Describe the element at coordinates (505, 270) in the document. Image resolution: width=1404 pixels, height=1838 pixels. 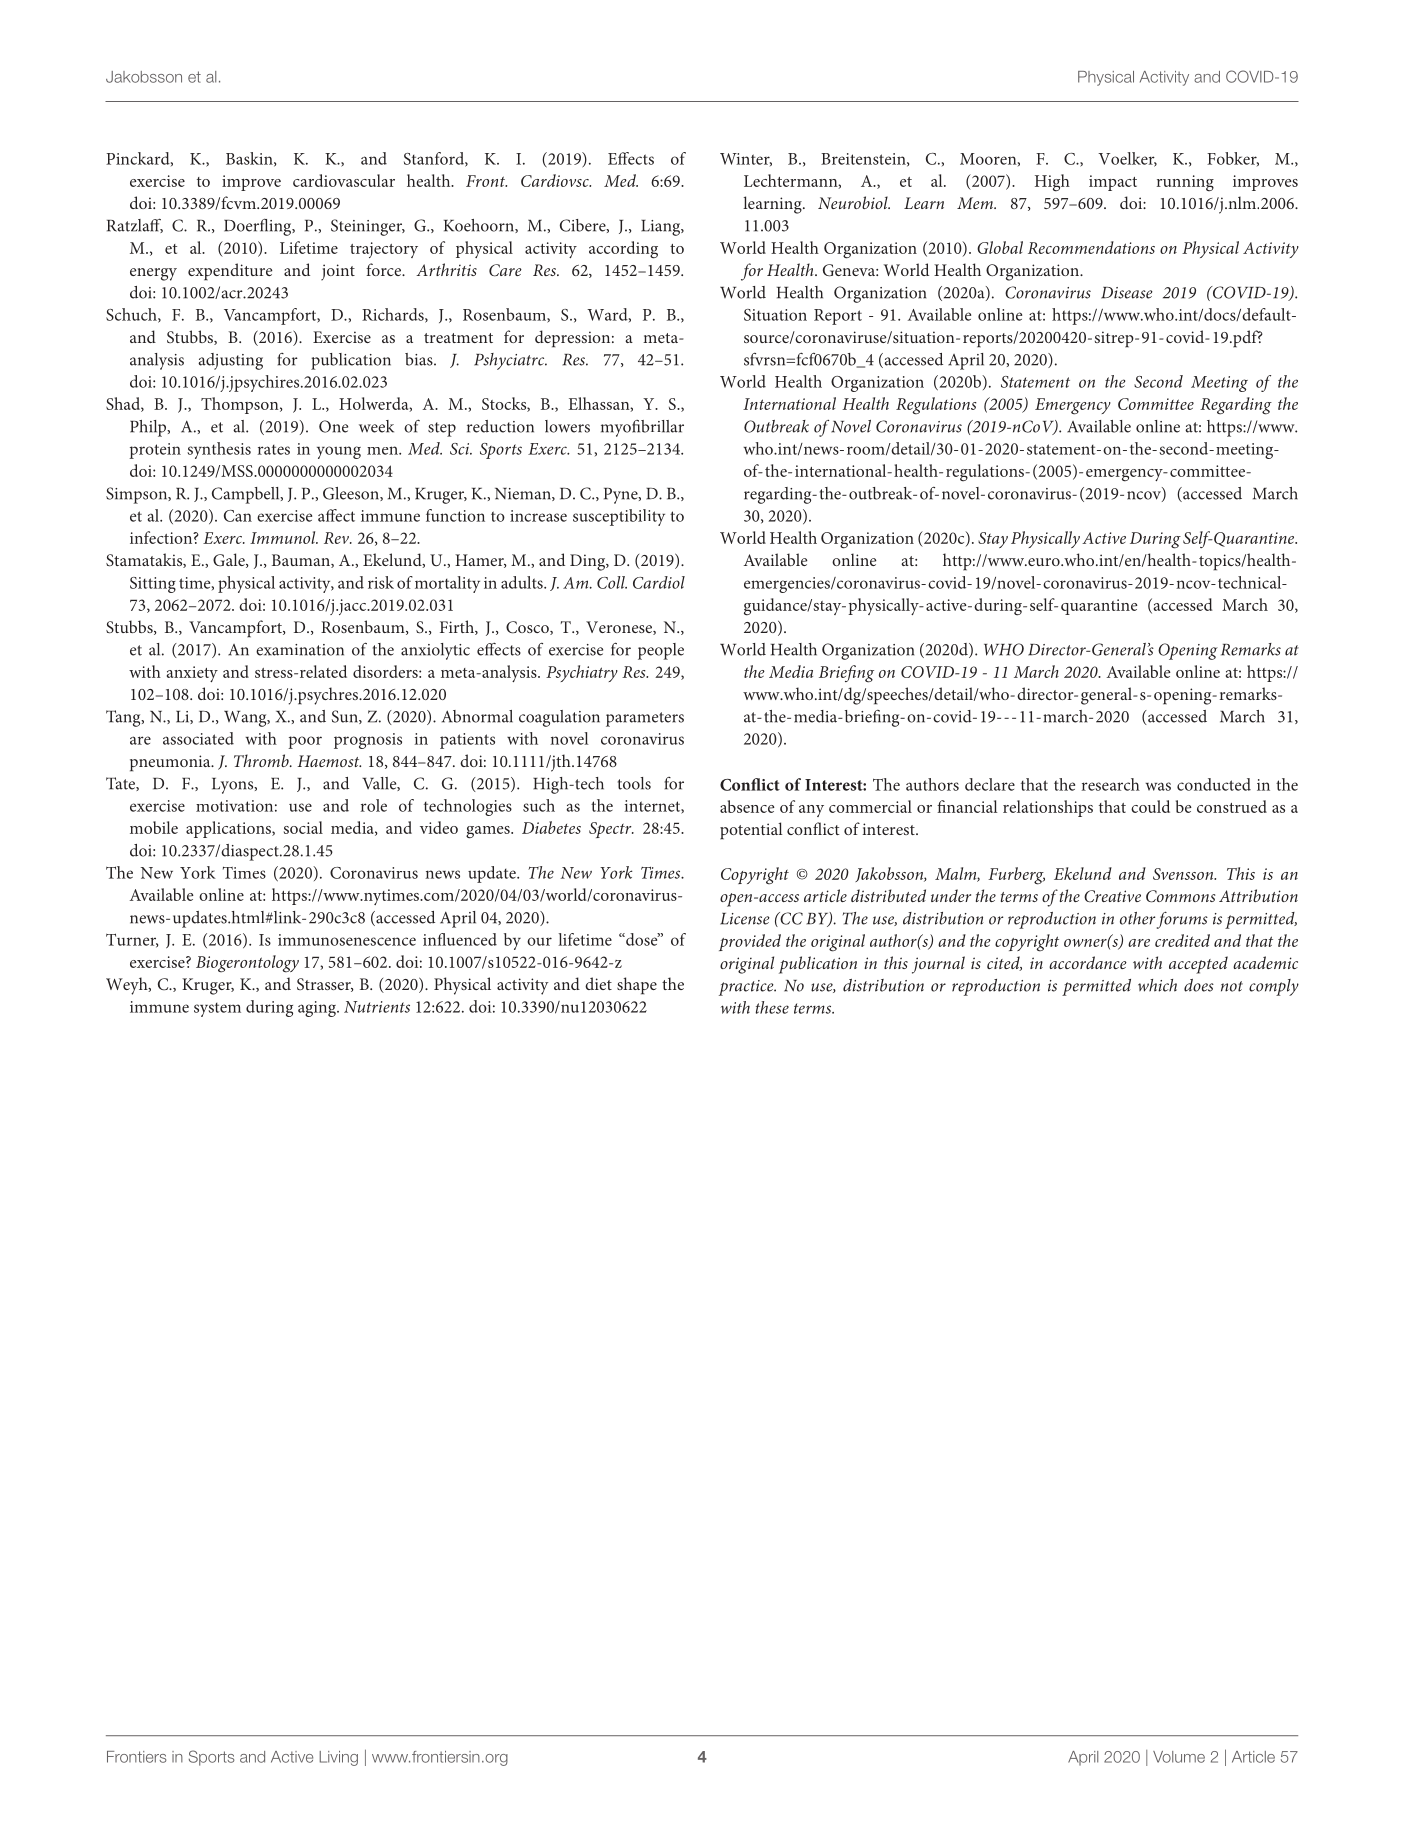
I see `Care` at that location.
